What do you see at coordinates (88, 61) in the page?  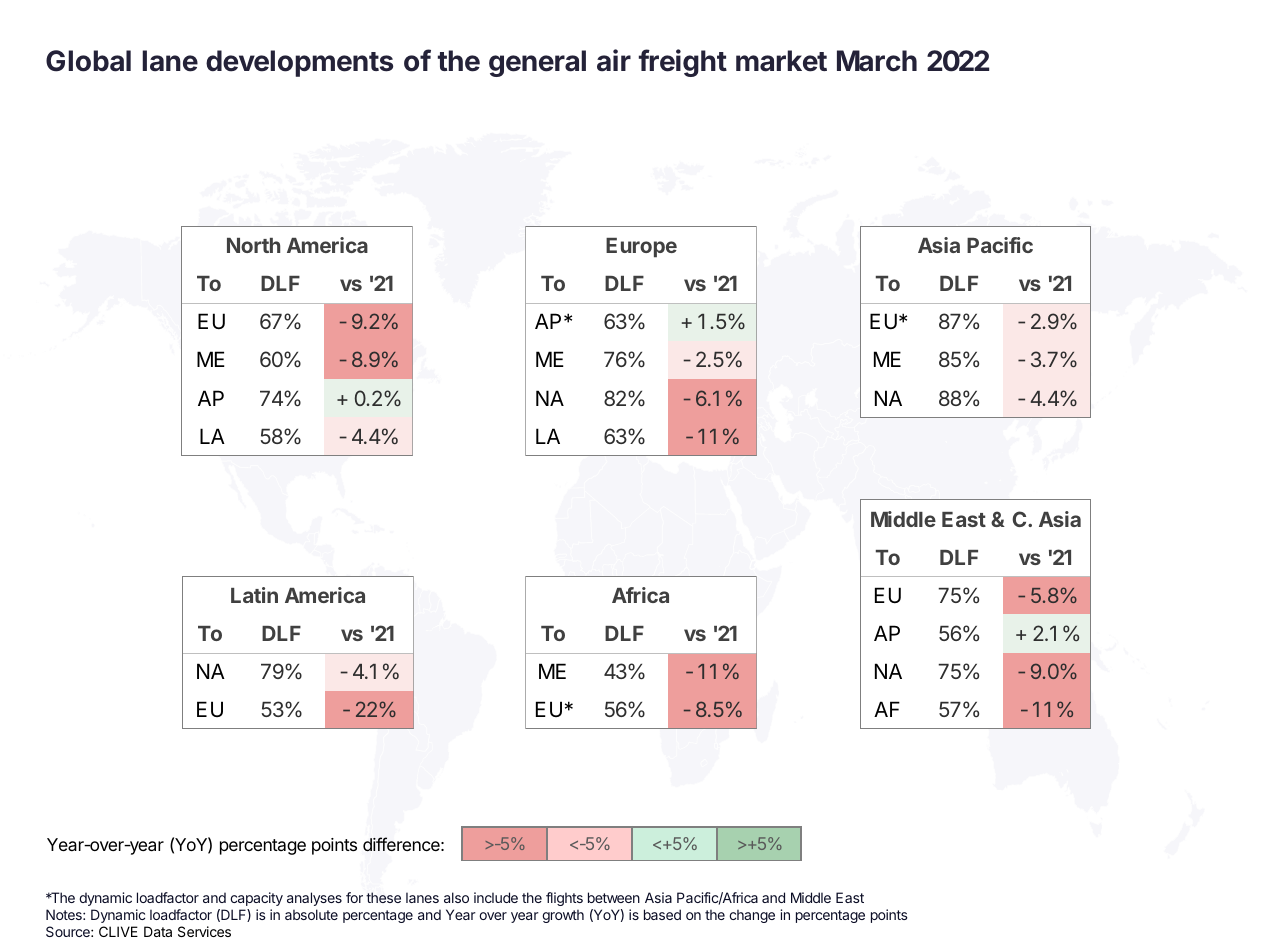 I see `Global` at bounding box center [88, 61].
